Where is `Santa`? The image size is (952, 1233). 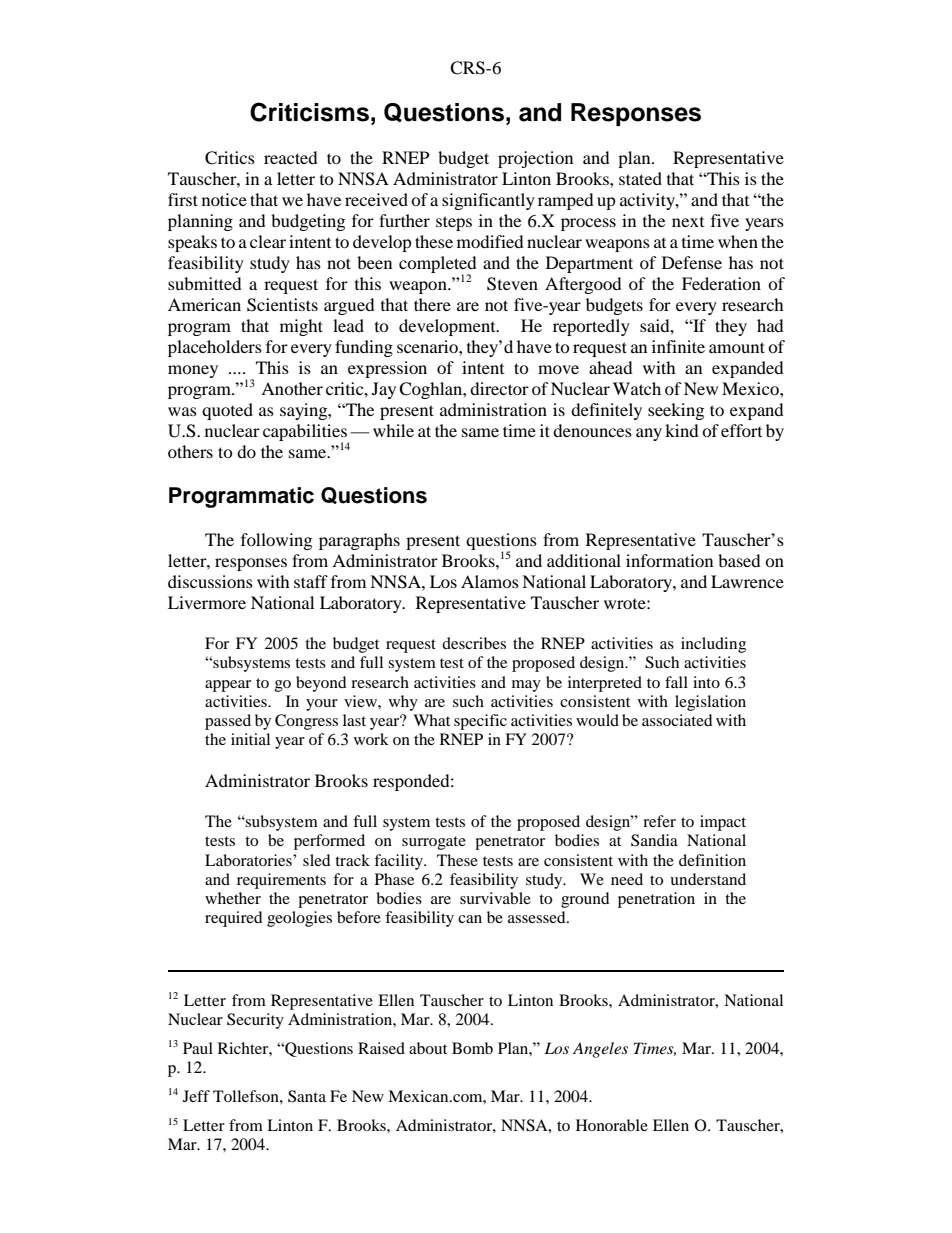
Santa is located at coordinates (307, 1096).
